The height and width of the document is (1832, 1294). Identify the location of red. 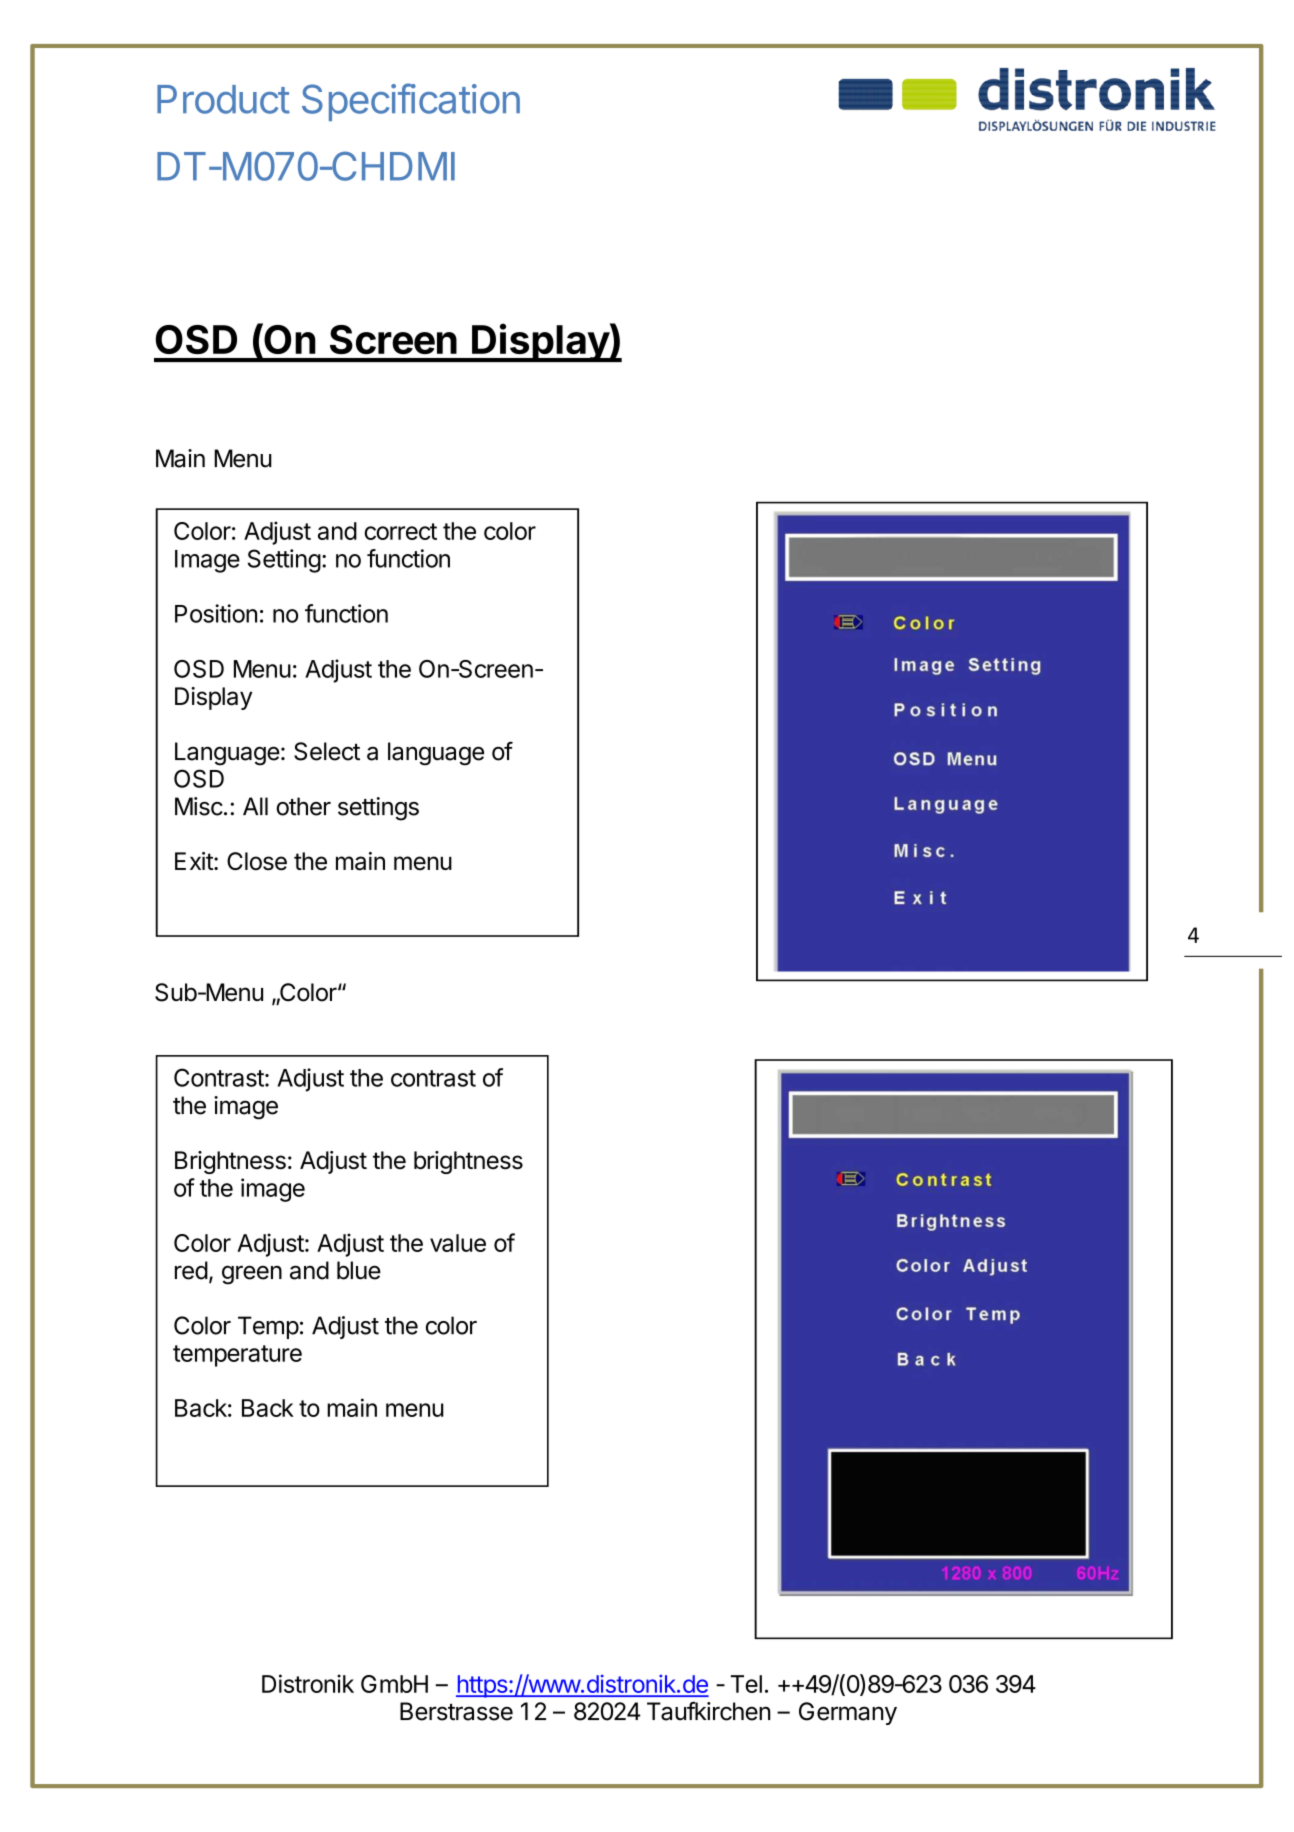
(191, 1270).
